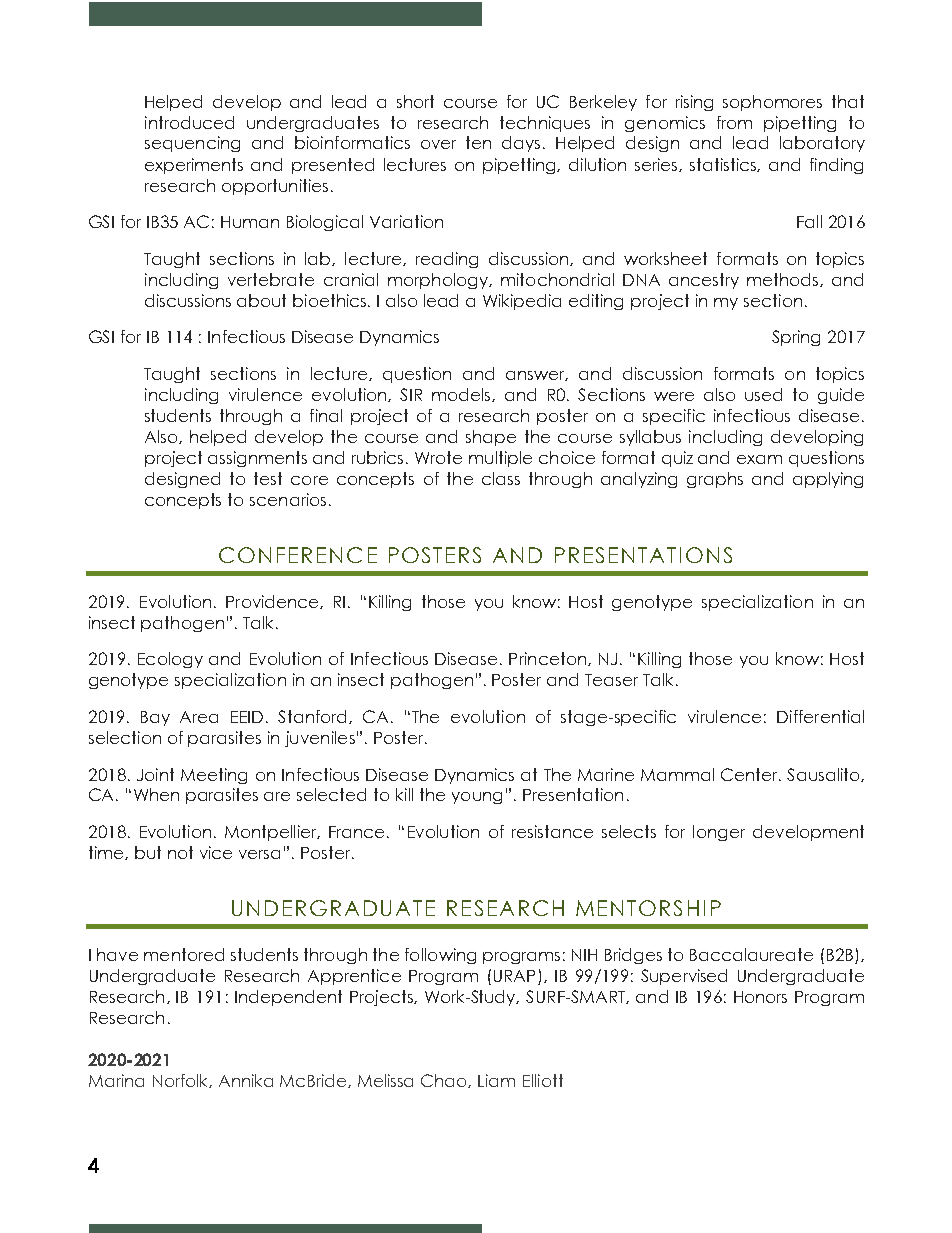 This screenshot has height=1233, width=952. I want to click on Annika, so click(246, 1080).
